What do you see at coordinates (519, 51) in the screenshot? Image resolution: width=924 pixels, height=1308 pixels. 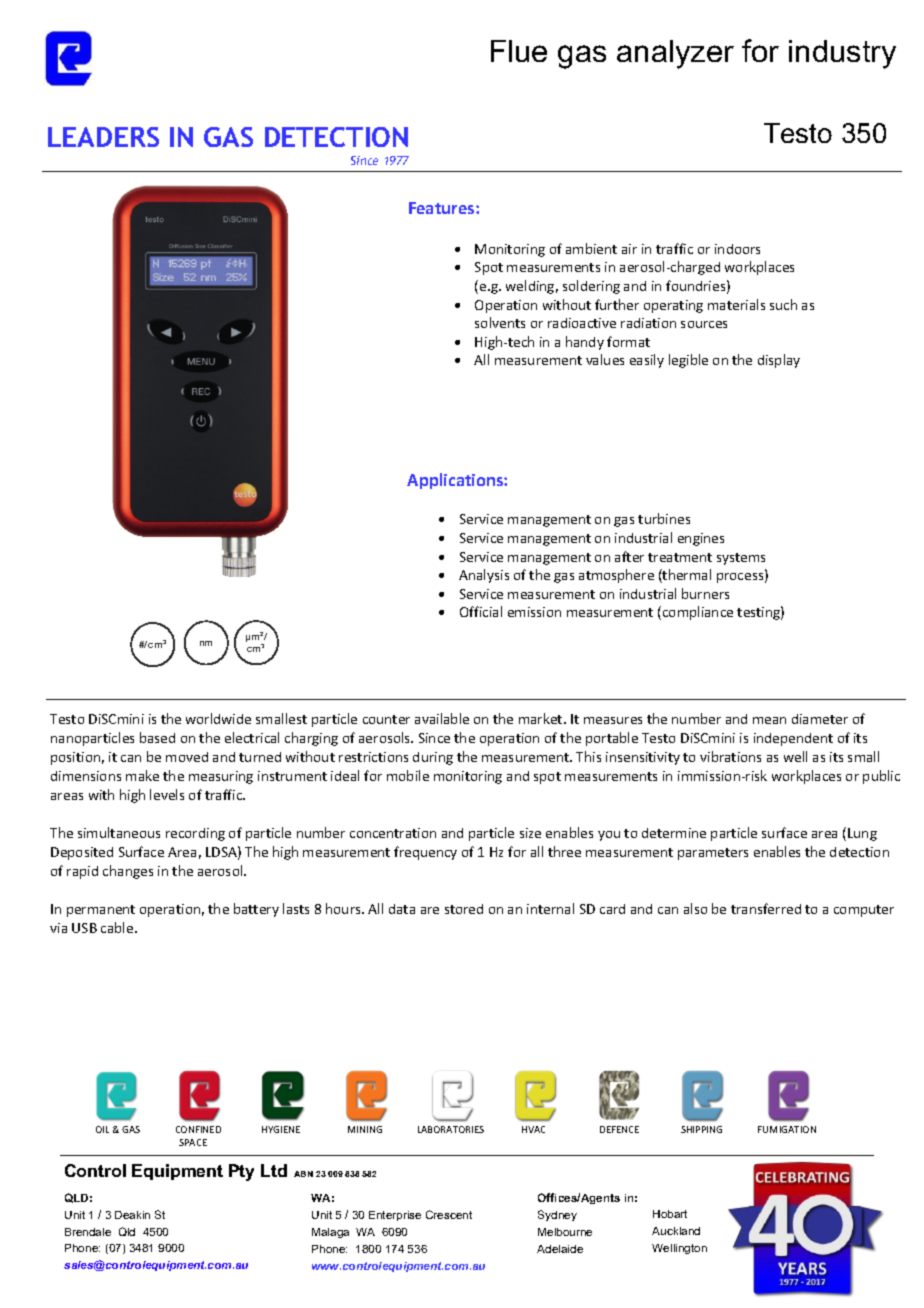 I see `Flue` at bounding box center [519, 51].
